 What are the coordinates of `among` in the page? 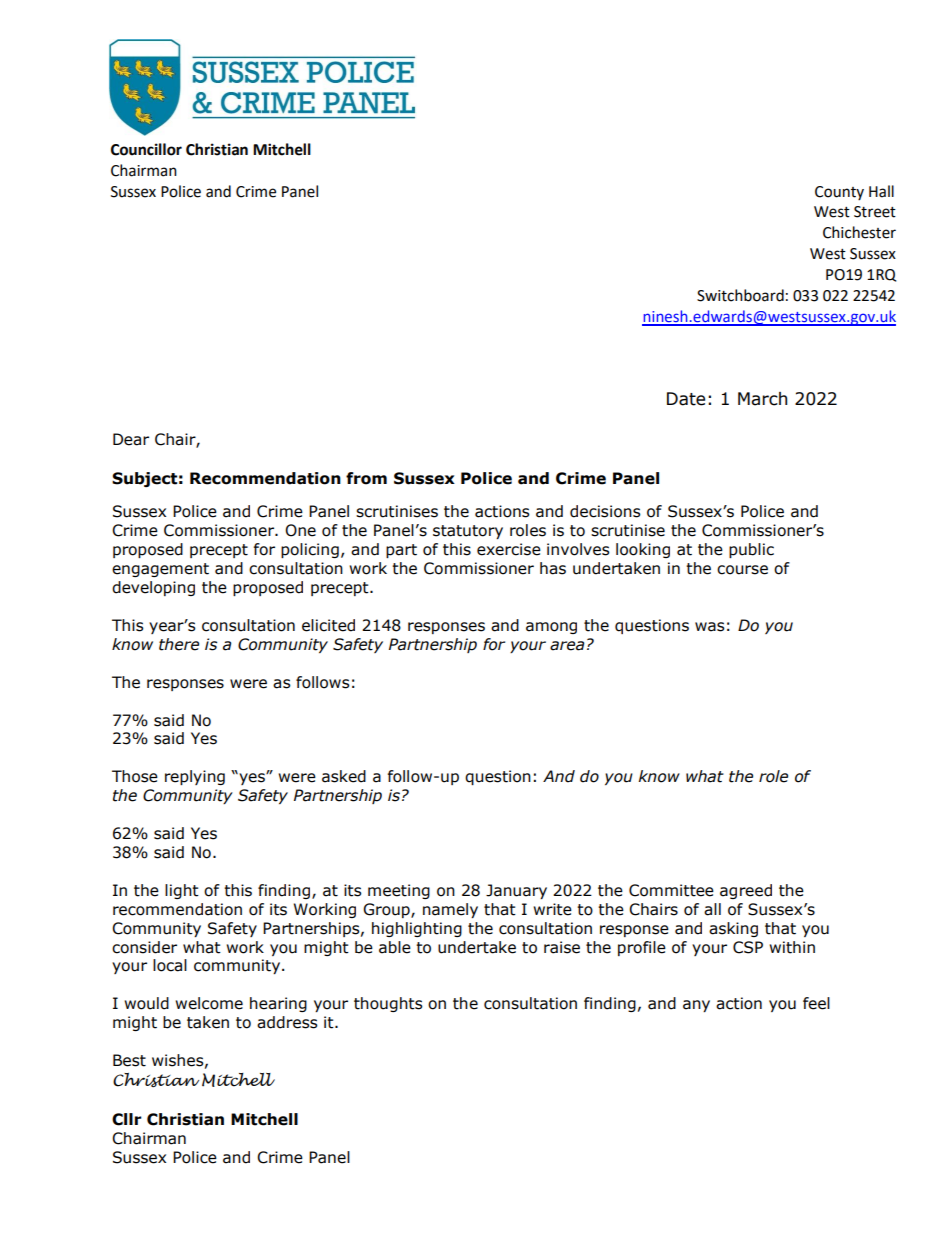 It's located at (551, 628).
